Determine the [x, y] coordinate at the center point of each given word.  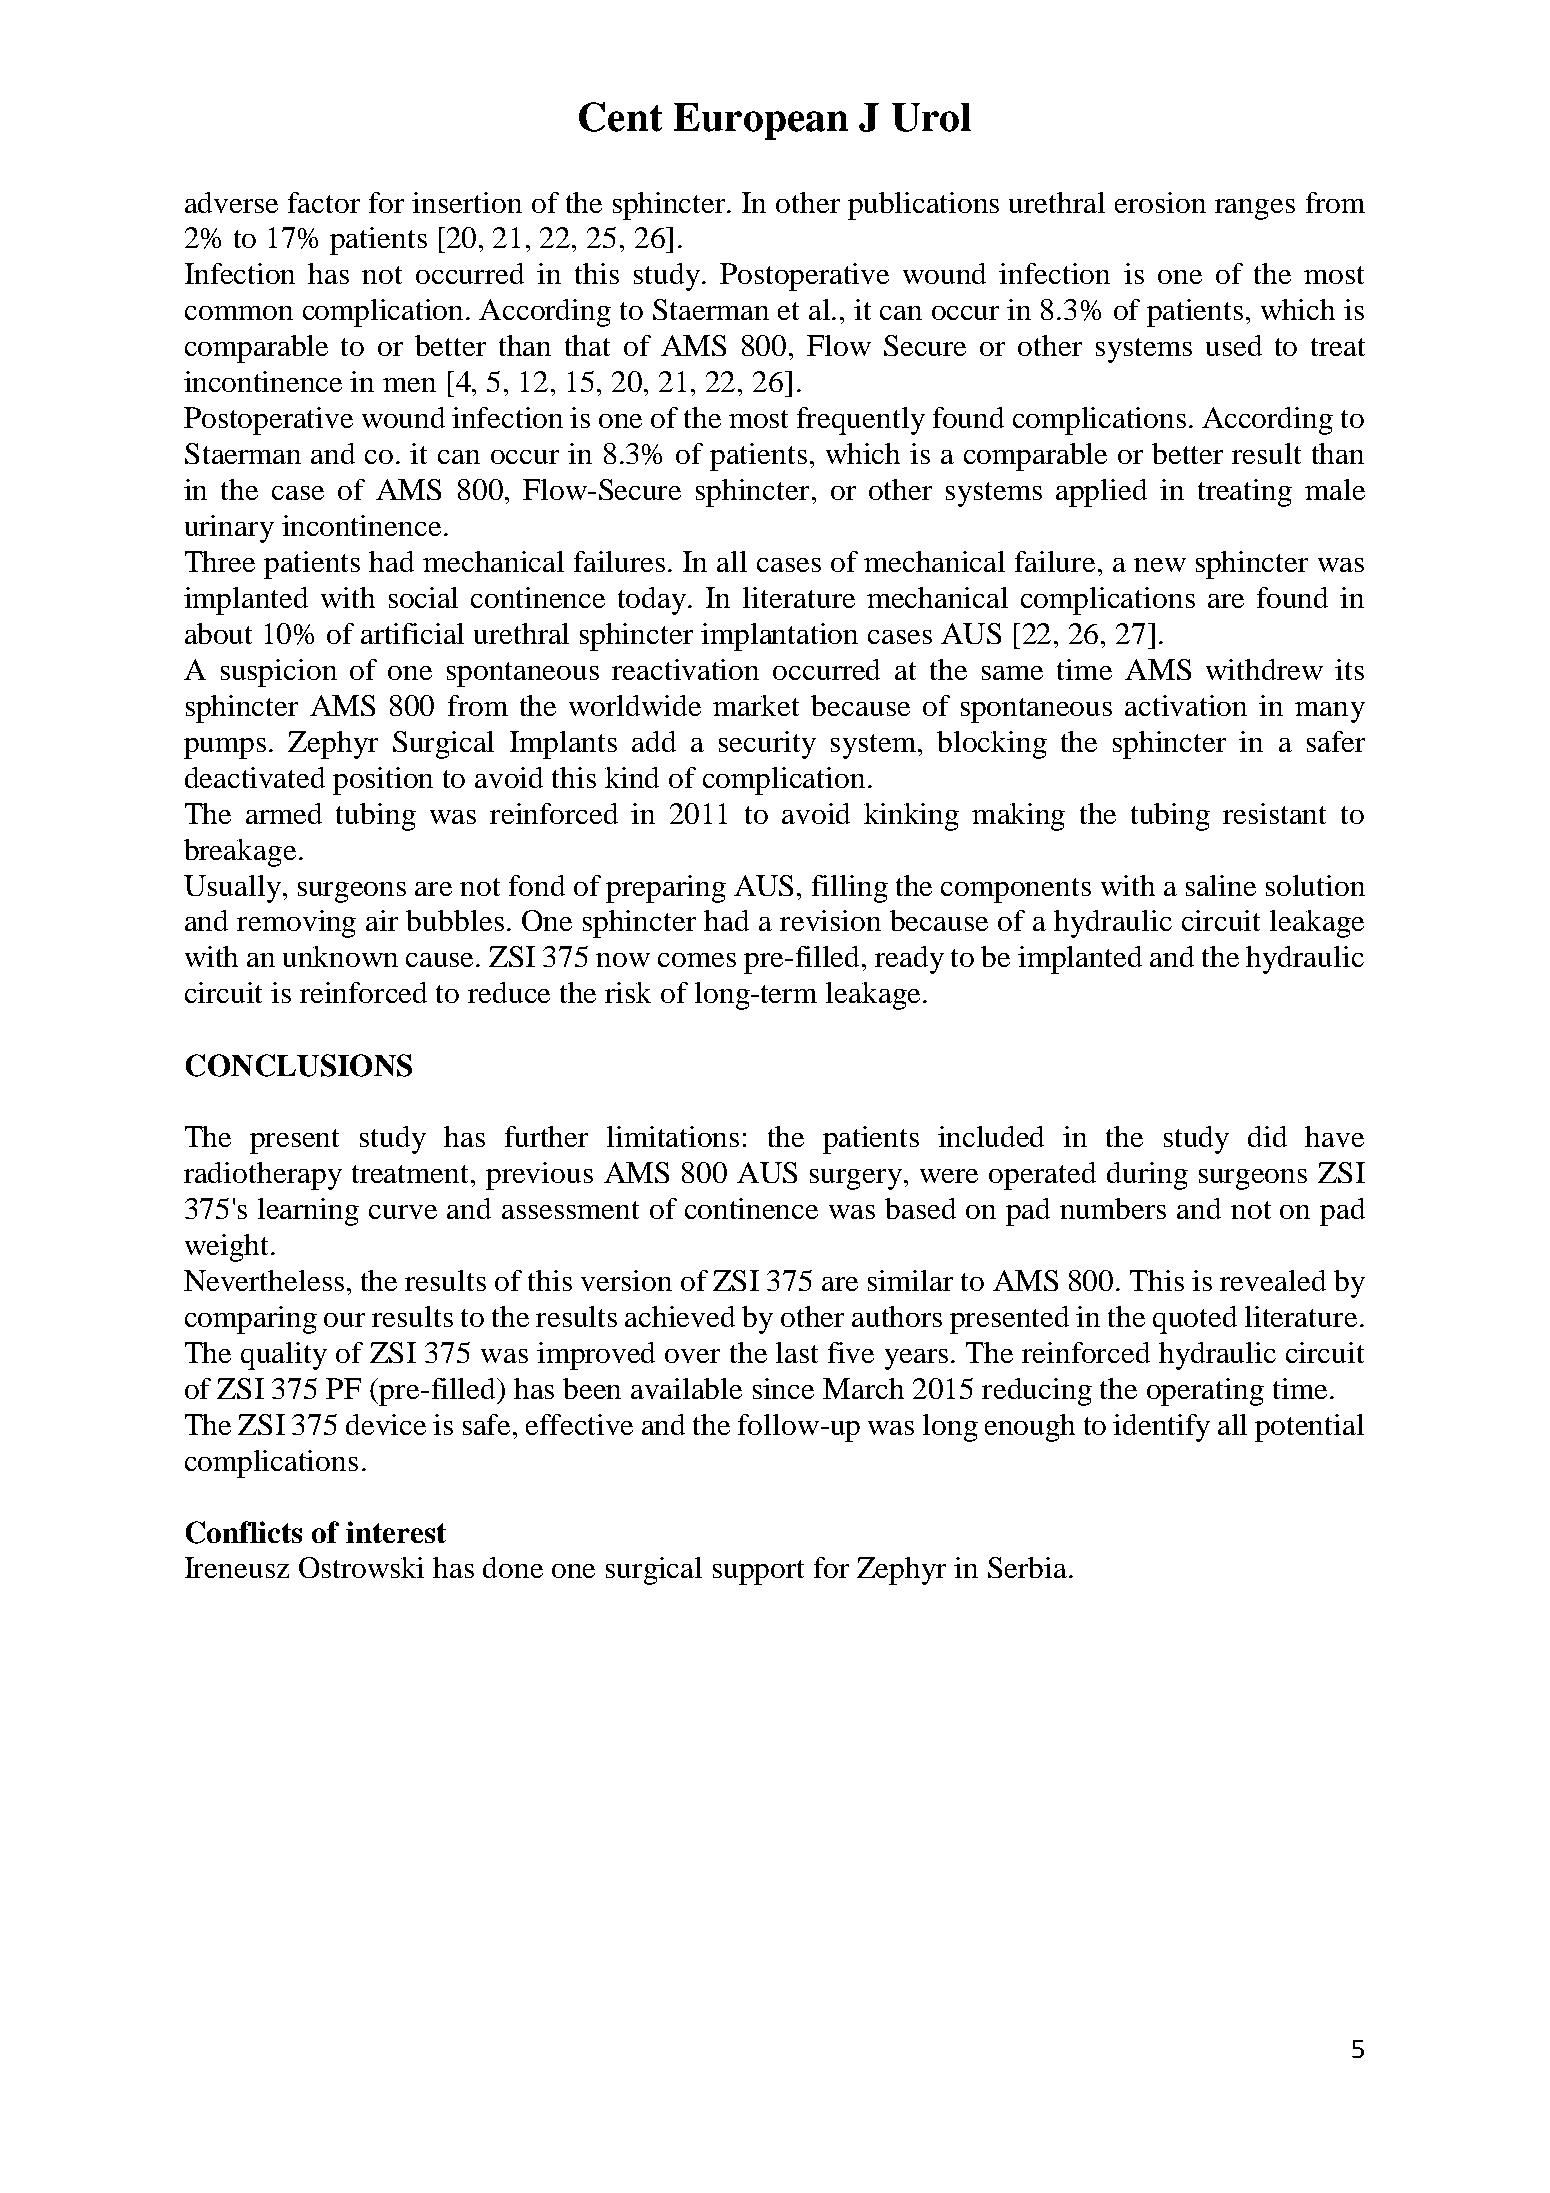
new [1160, 565]
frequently [861, 421]
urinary [229, 529]
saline [1221, 885]
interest [396, 1532]
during [1147, 1176]
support [758, 1572]
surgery [857, 1179]
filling [850, 889]
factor [324, 202]
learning [308, 1212]
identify [1161, 1428]
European [761, 121]
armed [284, 813]
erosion [1160, 202]
